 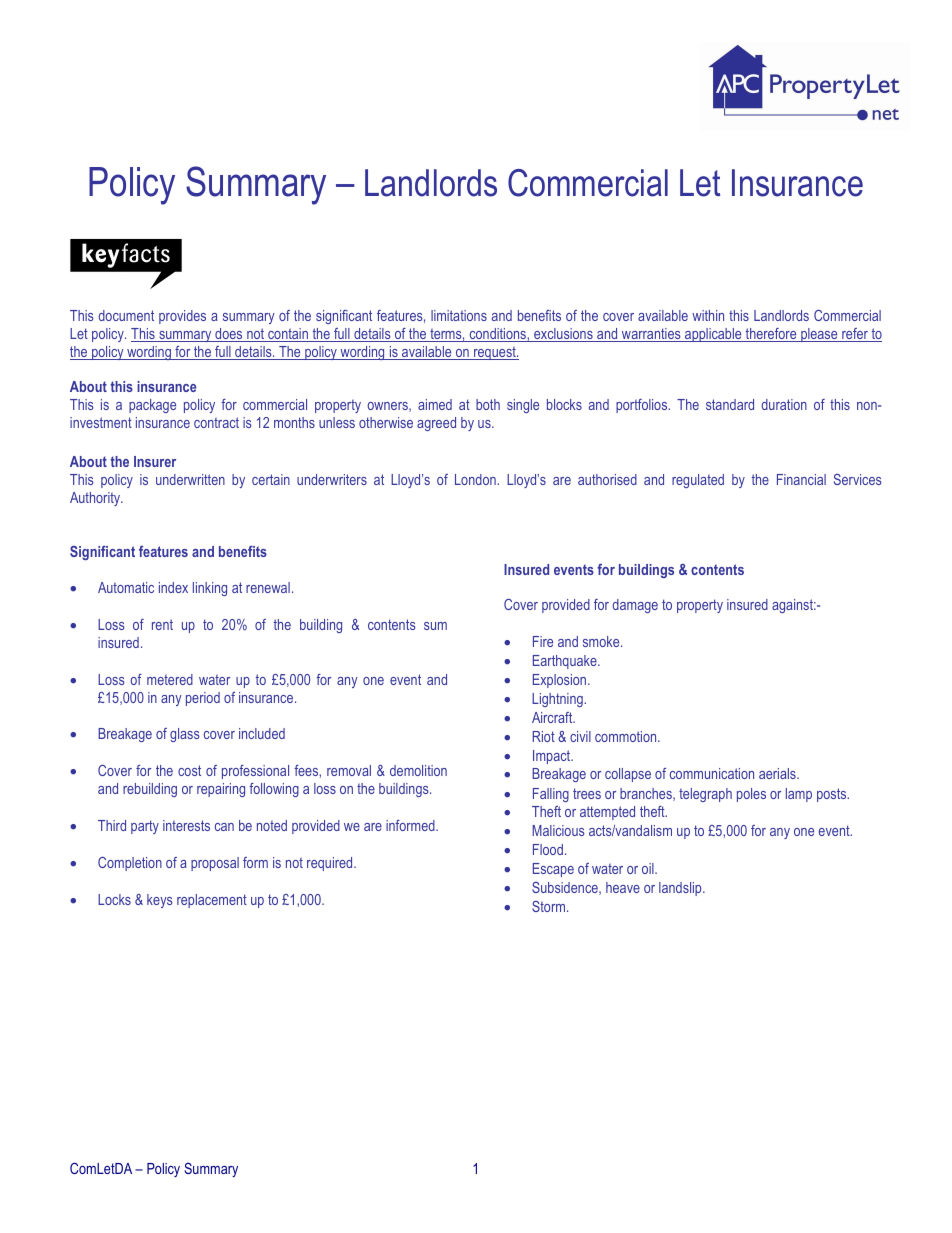 What do you see at coordinates (778, 773) in the page?
I see `aerials` at bounding box center [778, 773].
